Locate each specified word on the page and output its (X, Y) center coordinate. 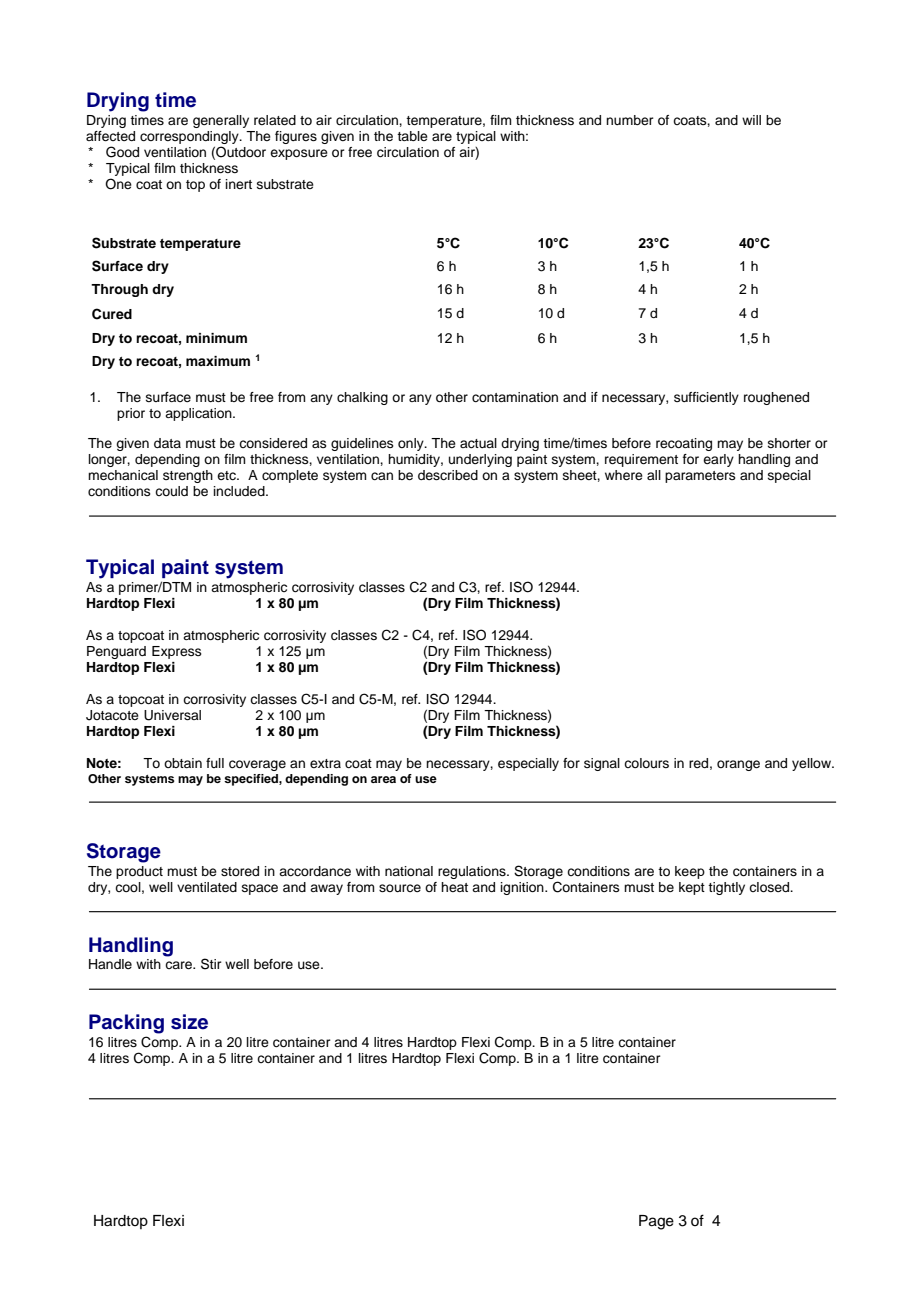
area (383, 779)
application (199, 414)
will (751, 120)
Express (177, 652)
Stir (211, 964)
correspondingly (190, 137)
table (412, 136)
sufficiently (706, 398)
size (189, 1022)
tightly (726, 888)
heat (454, 887)
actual (478, 443)
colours (646, 763)
